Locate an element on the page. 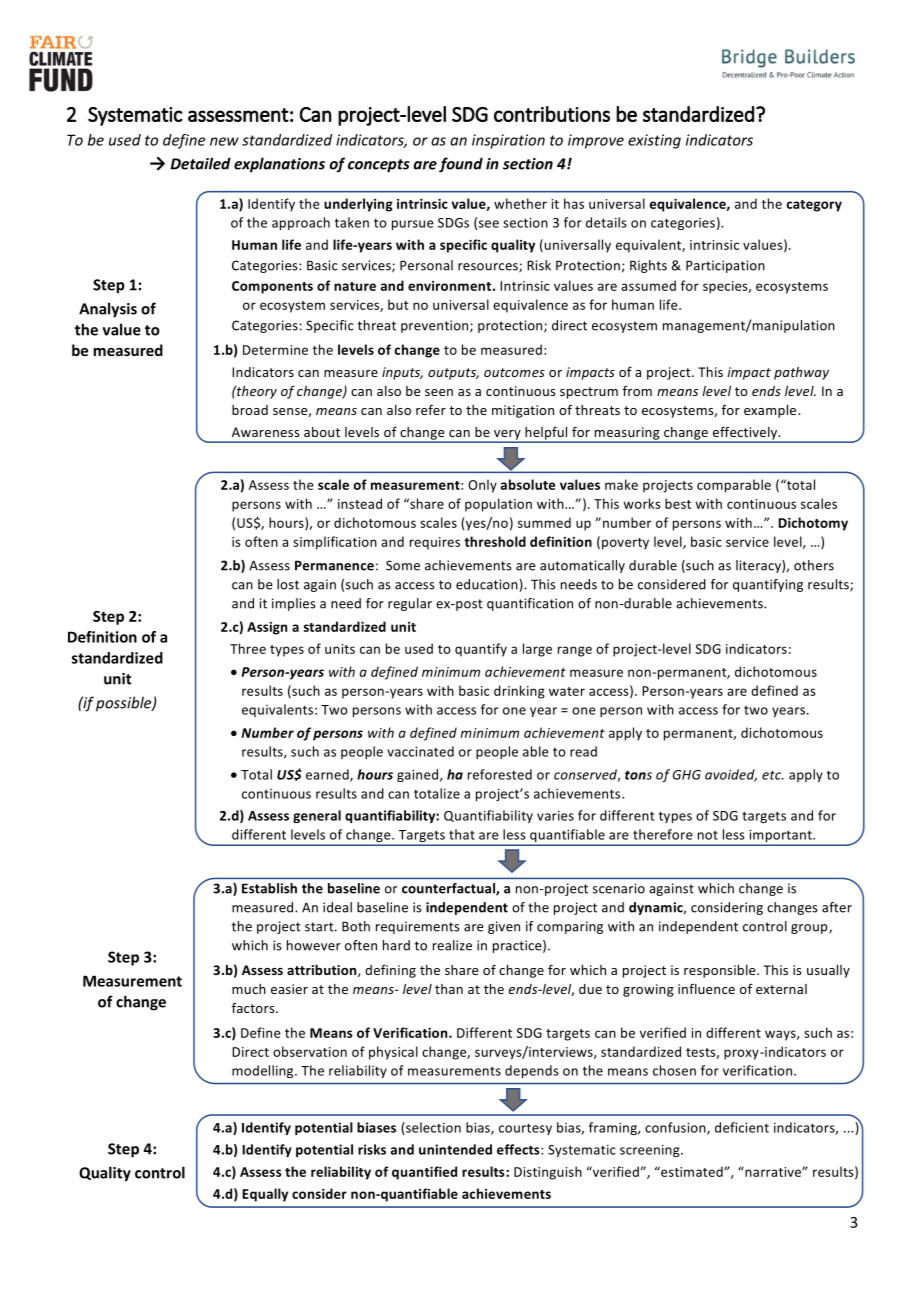 Image resolution: width=924 pixels, height=1308 pixels. others is located at coordinates (814, 565).
